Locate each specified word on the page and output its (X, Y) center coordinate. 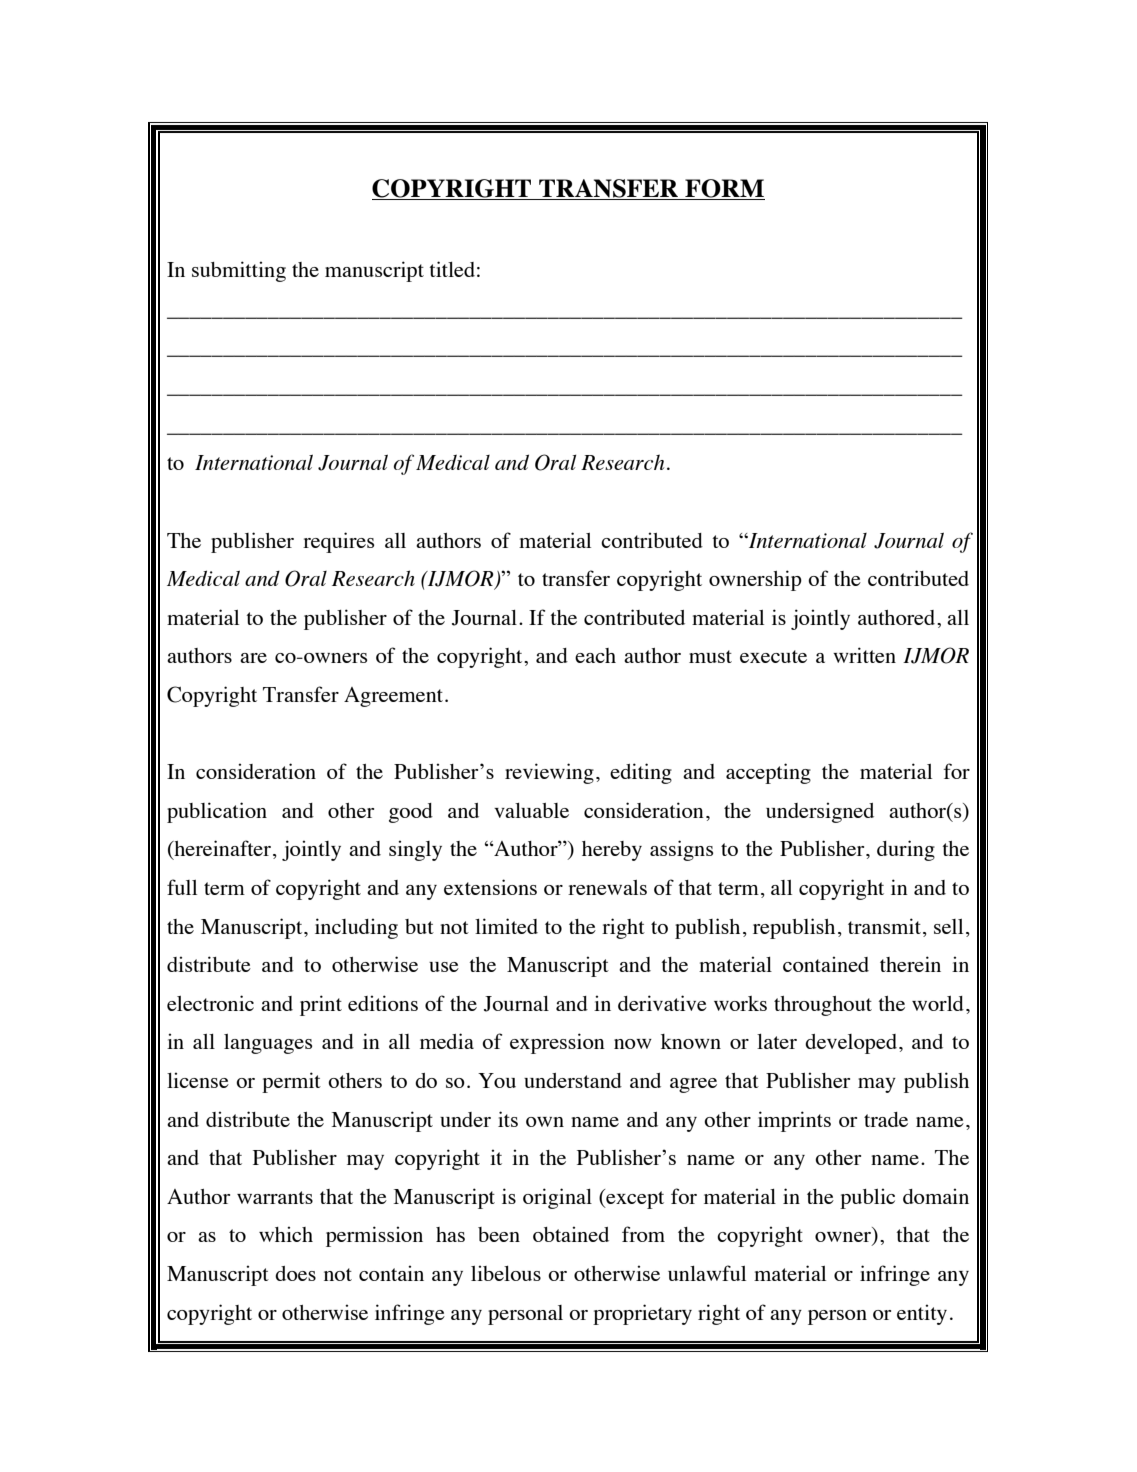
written (864, 655)
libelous (506, 1273)
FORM (724, 189)
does (295, 1273)
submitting (239, 271)
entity (922, 1314)
